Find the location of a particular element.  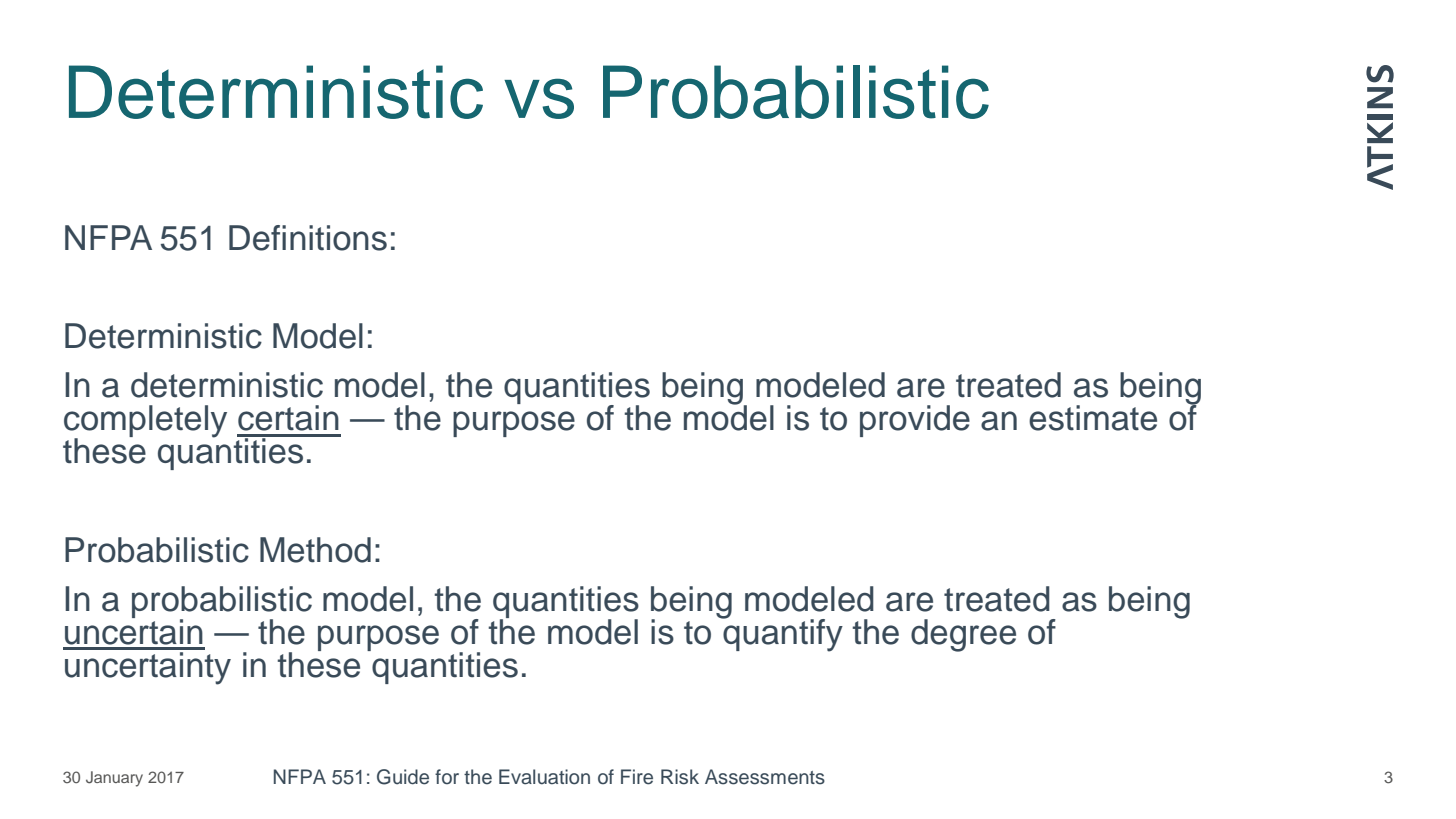

Risk is located at coordinates (680, 777).
